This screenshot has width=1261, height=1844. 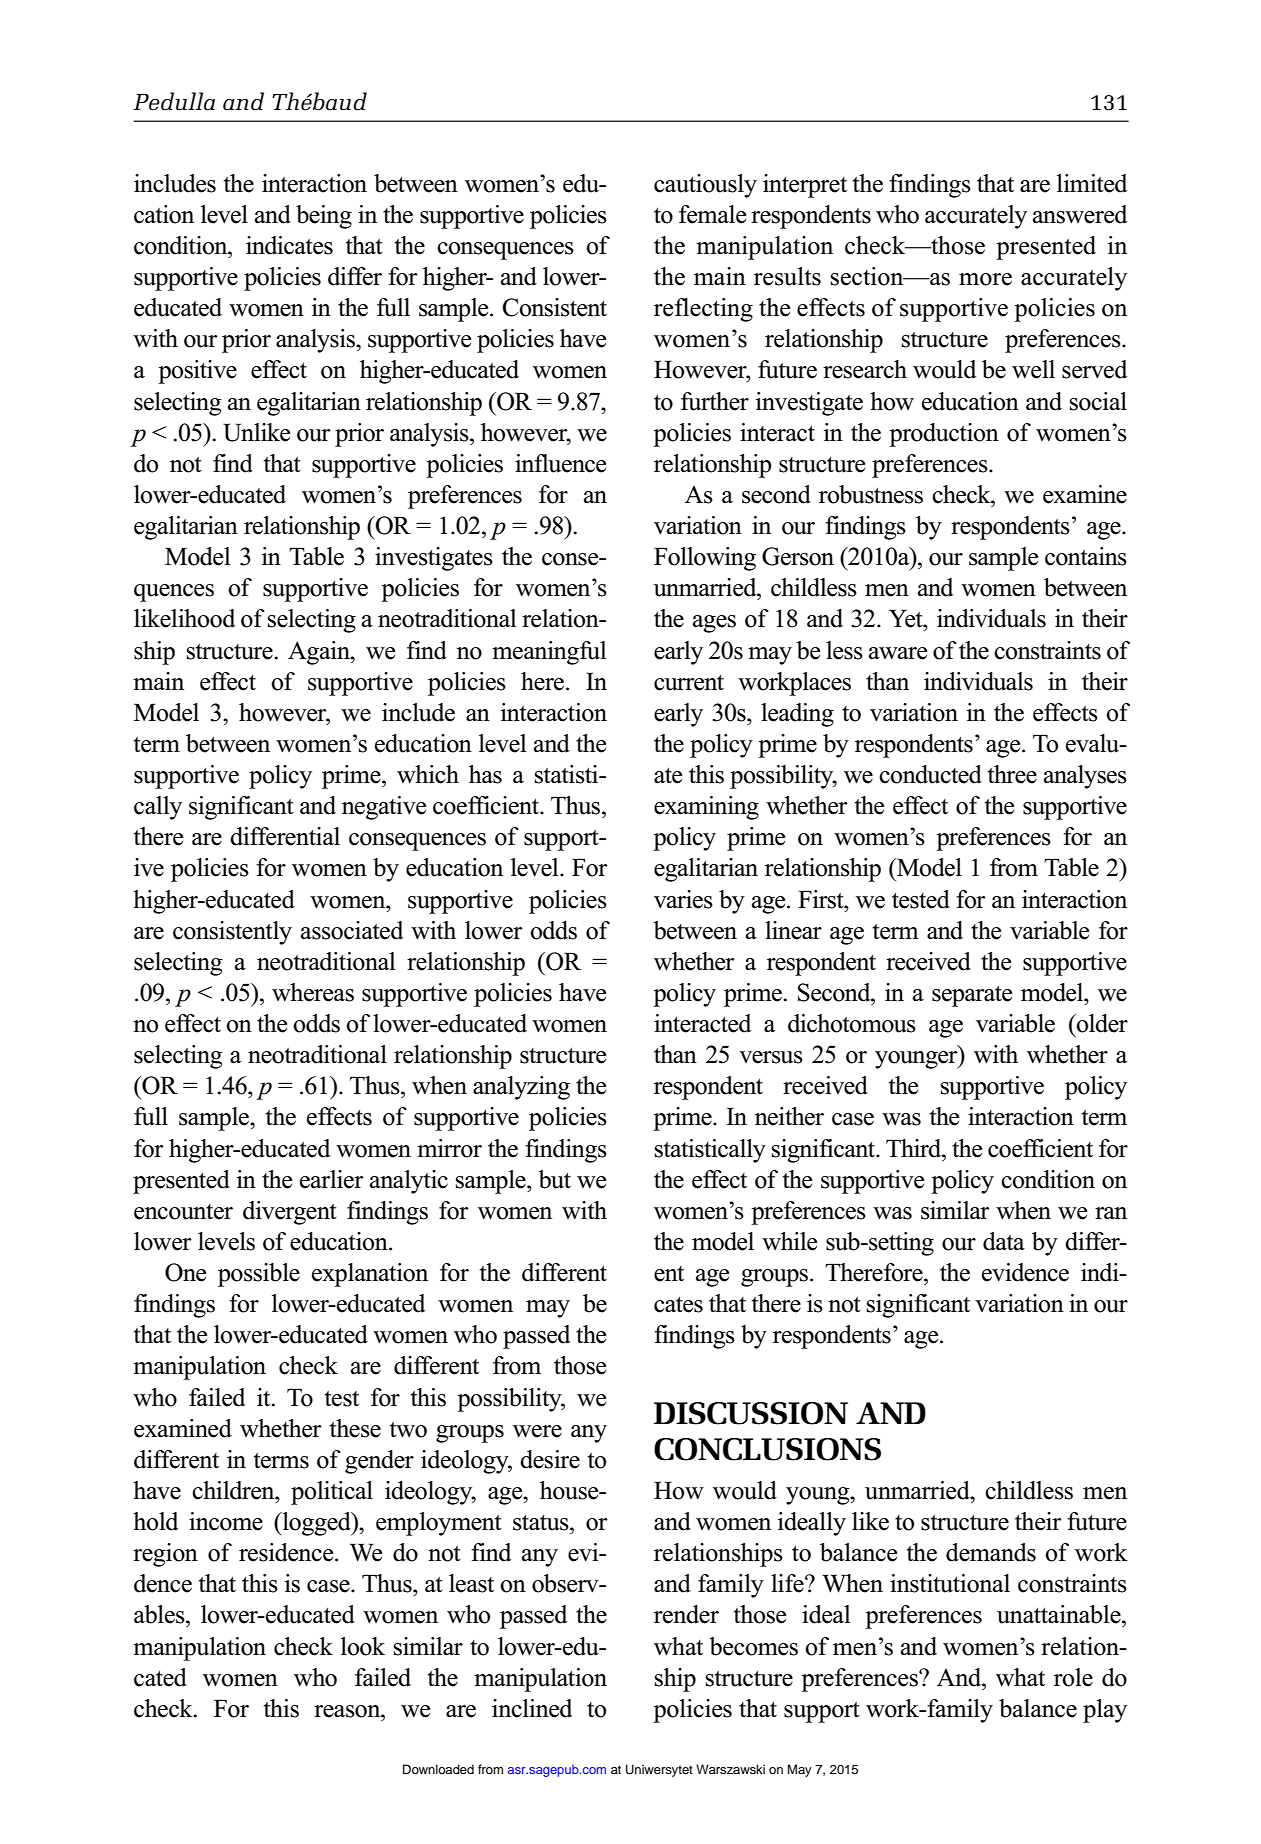 What do you see at coordinates (324, 217) in the screenshot?
I see `being` at bounding box center [324, 217].
